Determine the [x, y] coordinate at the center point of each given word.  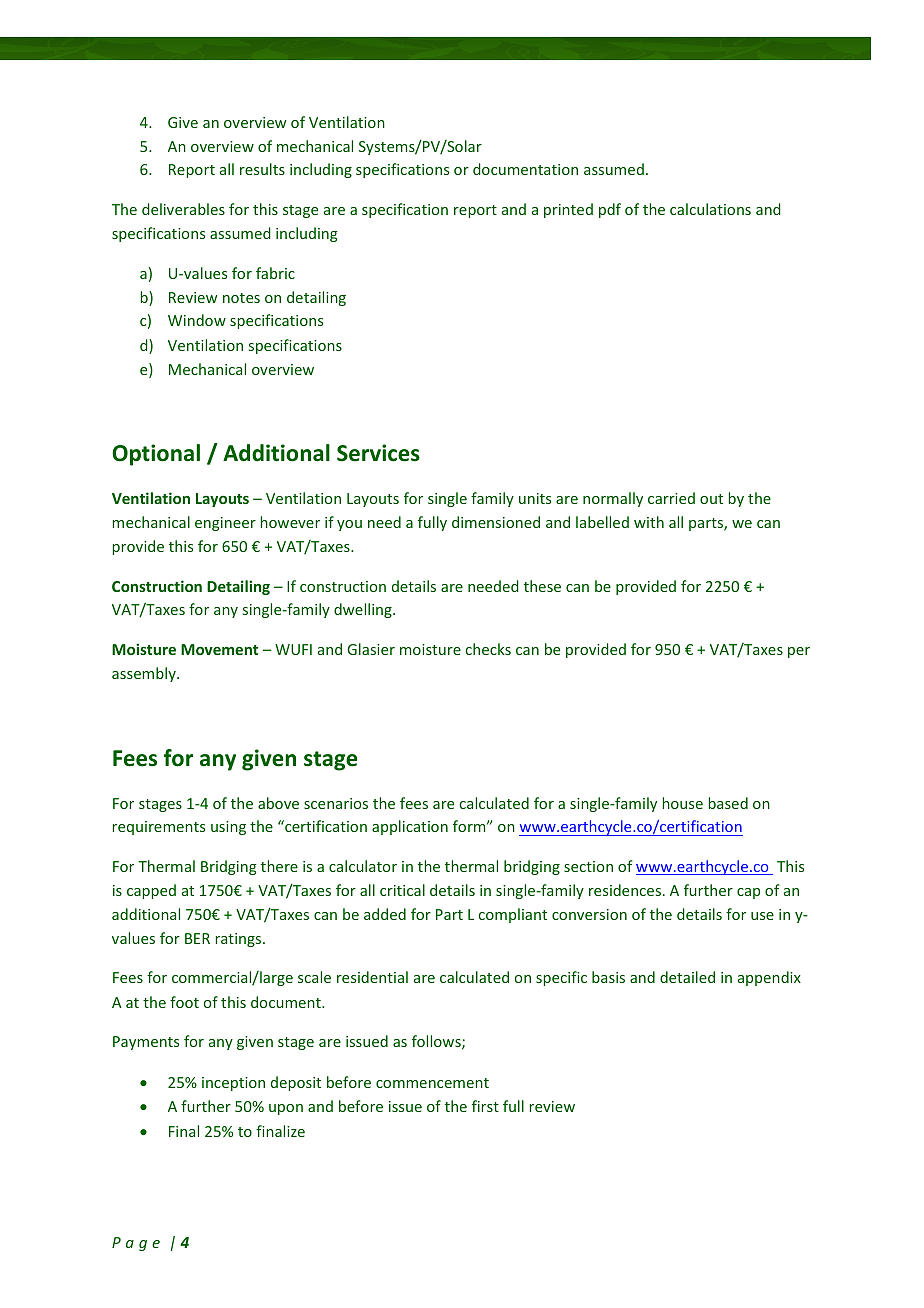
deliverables [183, 209]
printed [568, 210]
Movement [219, 649]
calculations [710, 209]
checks [488, 649]
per [799, 652]
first [485, 1106]
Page [136, 1244]
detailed [687, 977]
